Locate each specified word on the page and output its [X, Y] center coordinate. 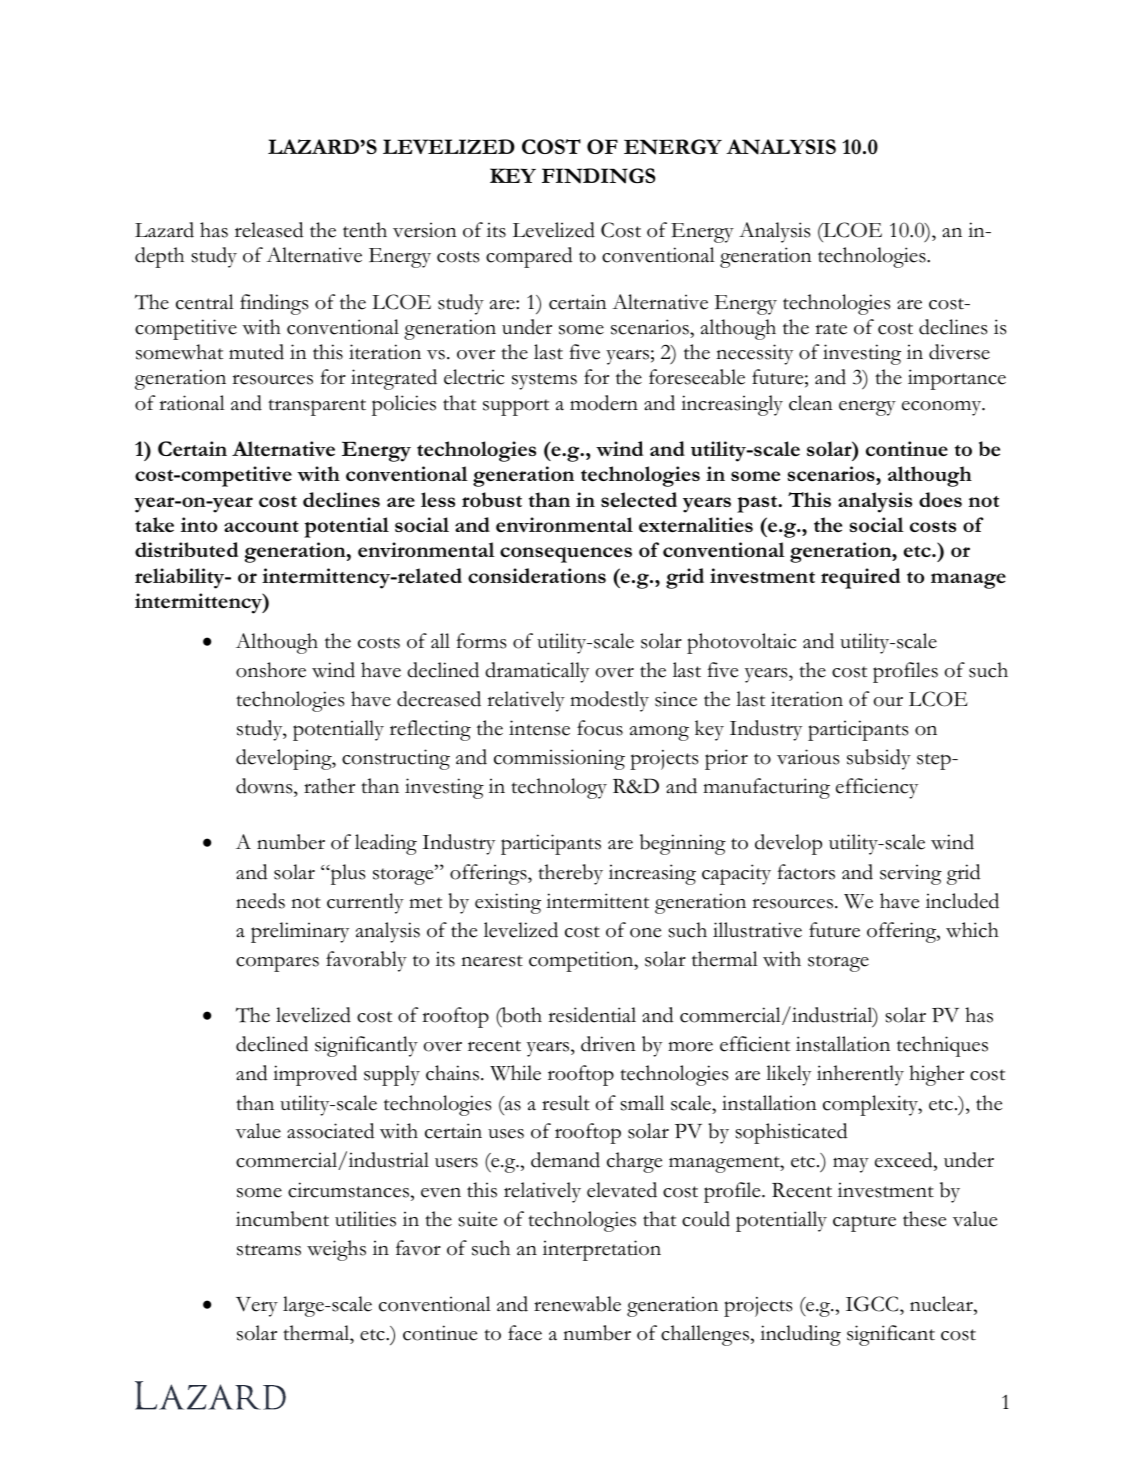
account [261, 526]
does [940, 499]
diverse [959, 352]
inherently [860, 1075]
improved [315, 1075]
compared [529, 257]
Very [257, 1307]
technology [559, 788]
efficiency [877, 788]
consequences [566, 555]
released [269, 230]
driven [608, 1044]
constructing [396, 759]
